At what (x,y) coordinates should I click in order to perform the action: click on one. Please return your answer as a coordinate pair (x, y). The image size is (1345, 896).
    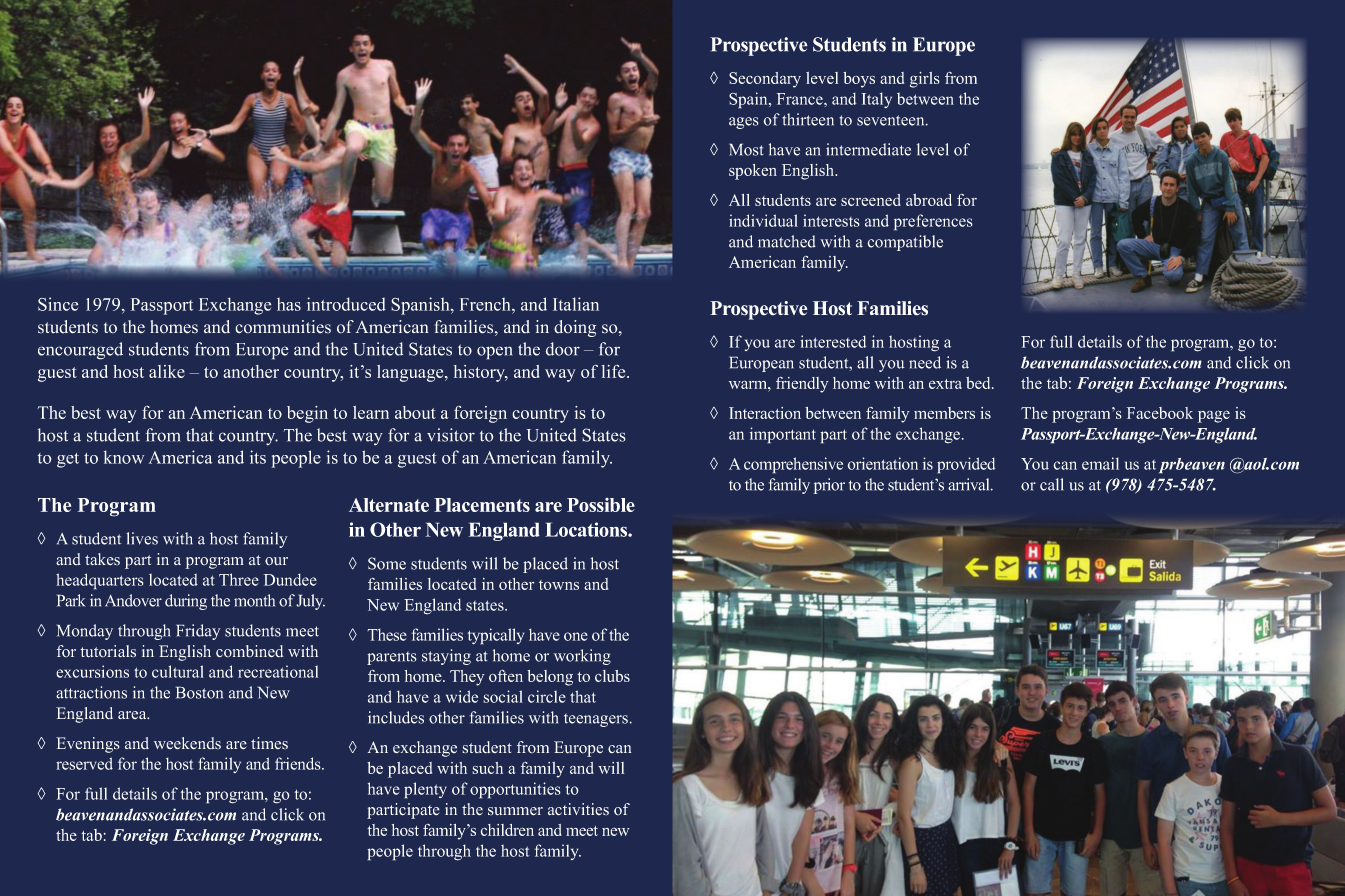
    Looking at the image, I should click on (576, 636).
